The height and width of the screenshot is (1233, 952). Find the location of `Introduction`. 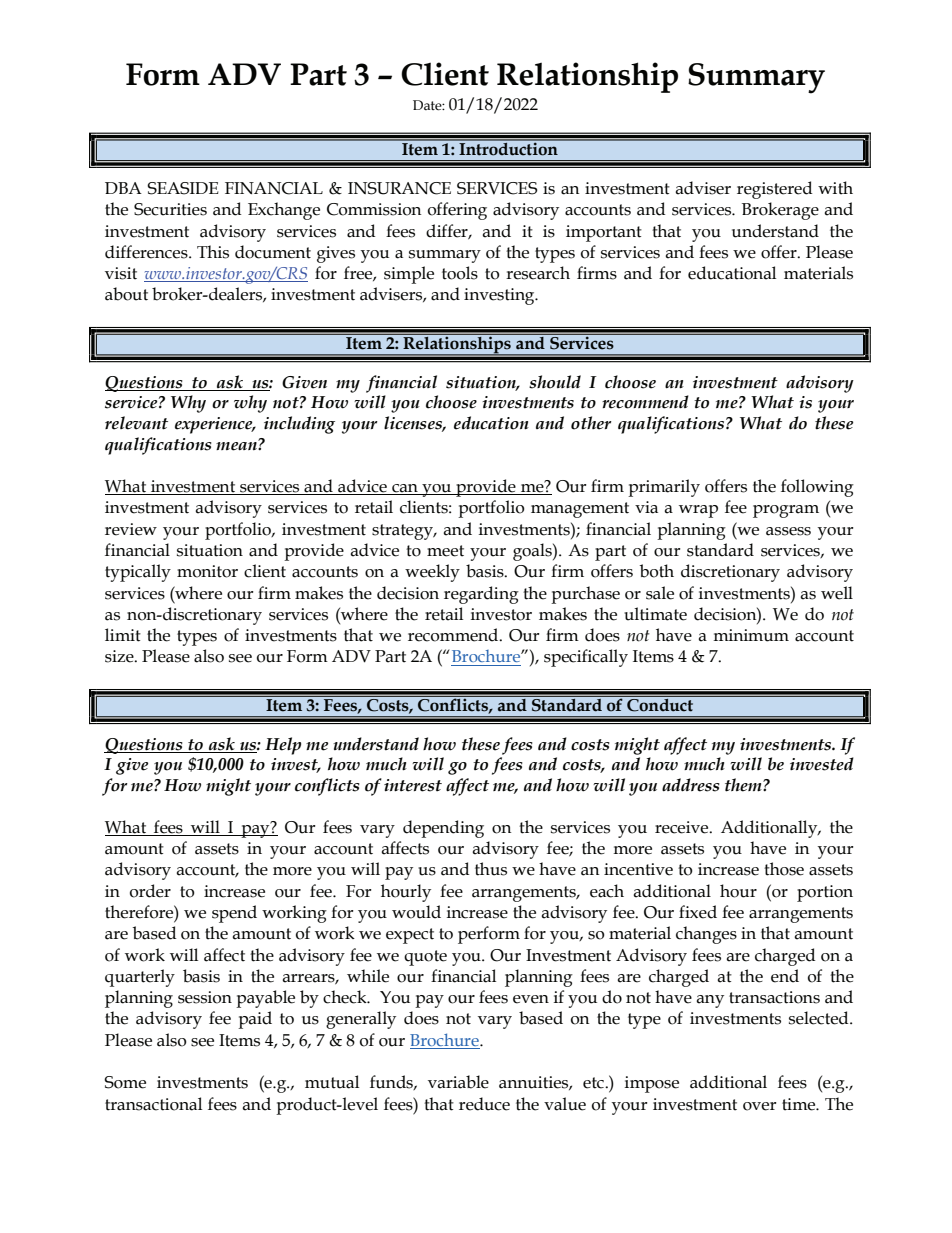

Introduction is located at coordinates (508, 147).
